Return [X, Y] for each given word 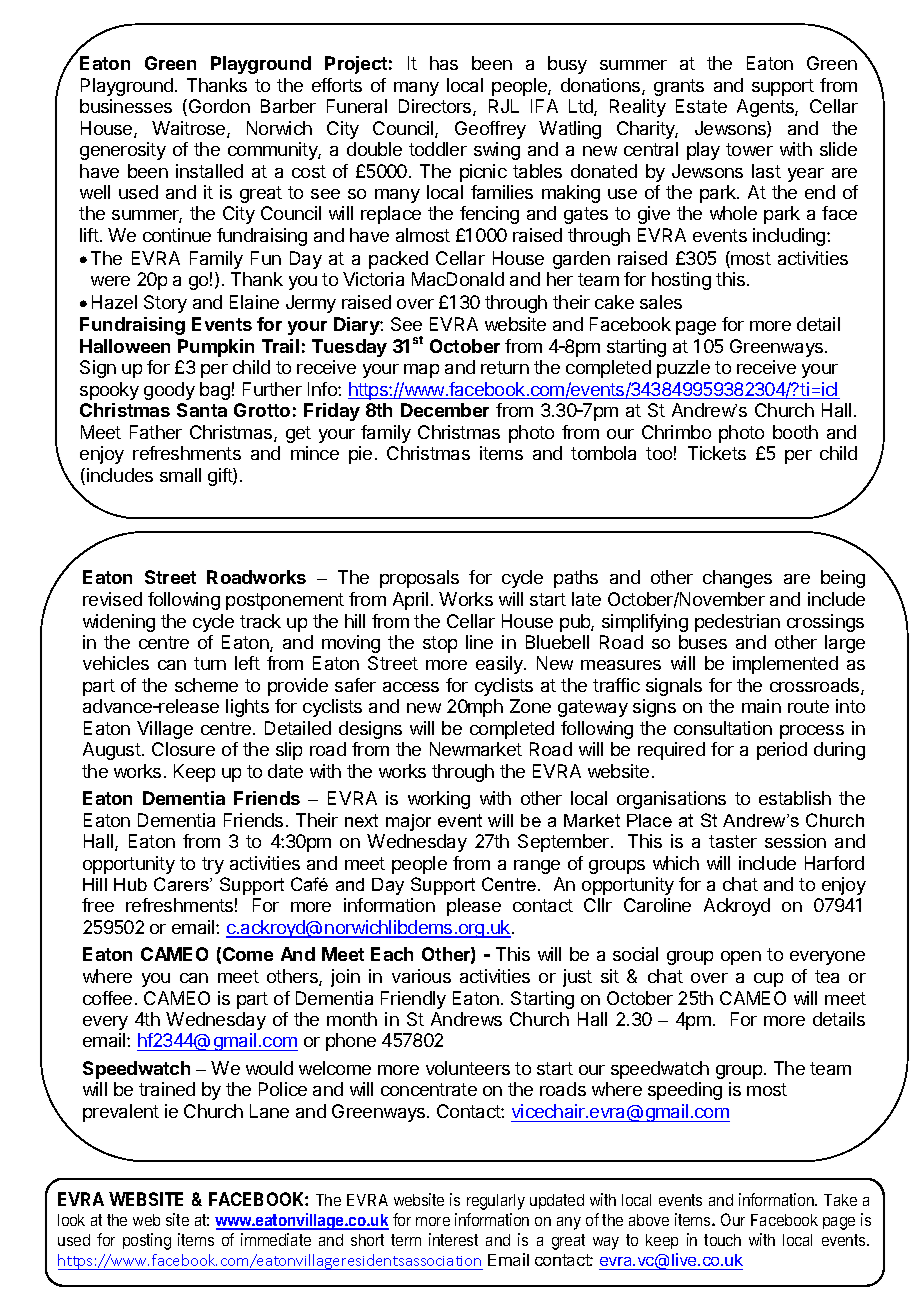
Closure [183, 749]
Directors [436, 107]
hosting [681, 281]
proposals [419, 579]
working [439, 800]
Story [165, 304]
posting [147, 1241]
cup [768, 980]
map [421, 371]
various [421, 976]
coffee [107, 998]
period [782, 751]
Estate [701, 106]
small [180, 475]
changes [737, 579]
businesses [126, 106]
